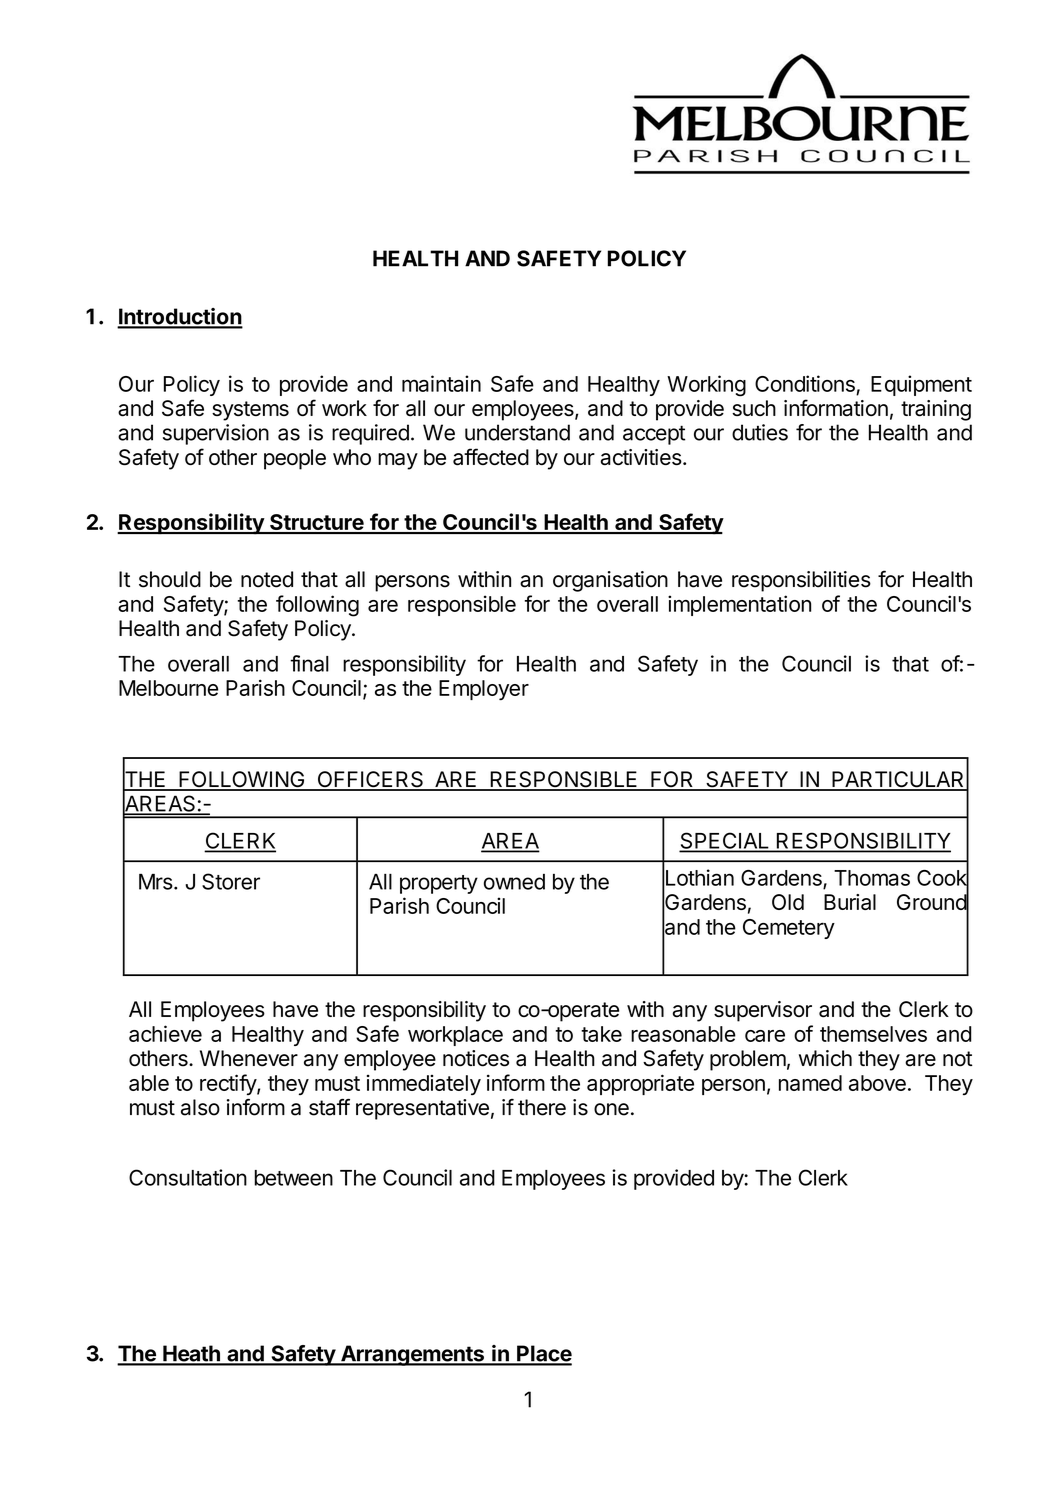 The width and height of the image is (1058, 1496). I want to click on Mrs, so click(156, 882).
